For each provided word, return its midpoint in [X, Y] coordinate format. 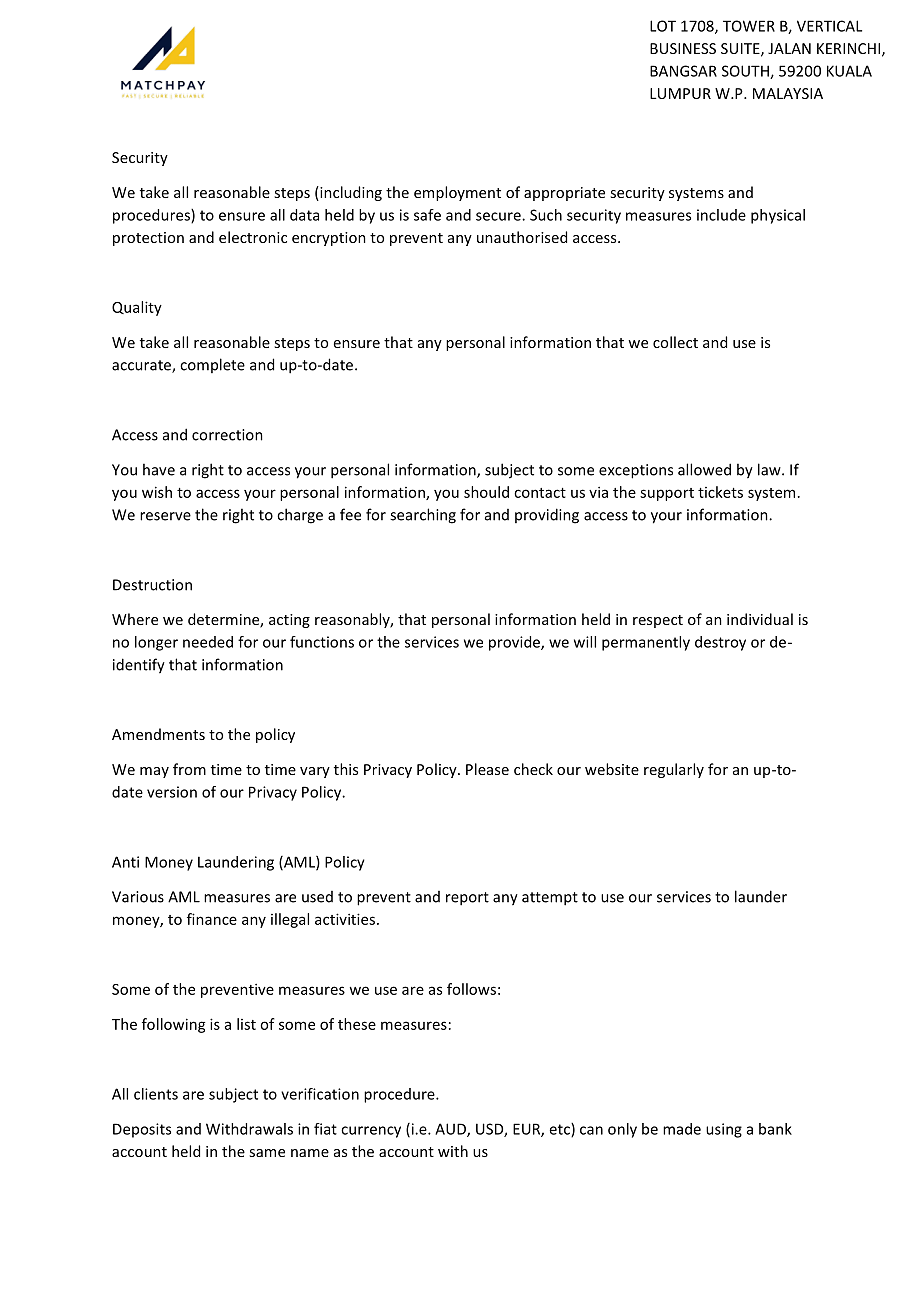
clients [156, 1094]
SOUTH [746, 72]
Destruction [152, 585]
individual [760, 619]
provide [515, 643]
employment [457, 193]
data [304, 215]
